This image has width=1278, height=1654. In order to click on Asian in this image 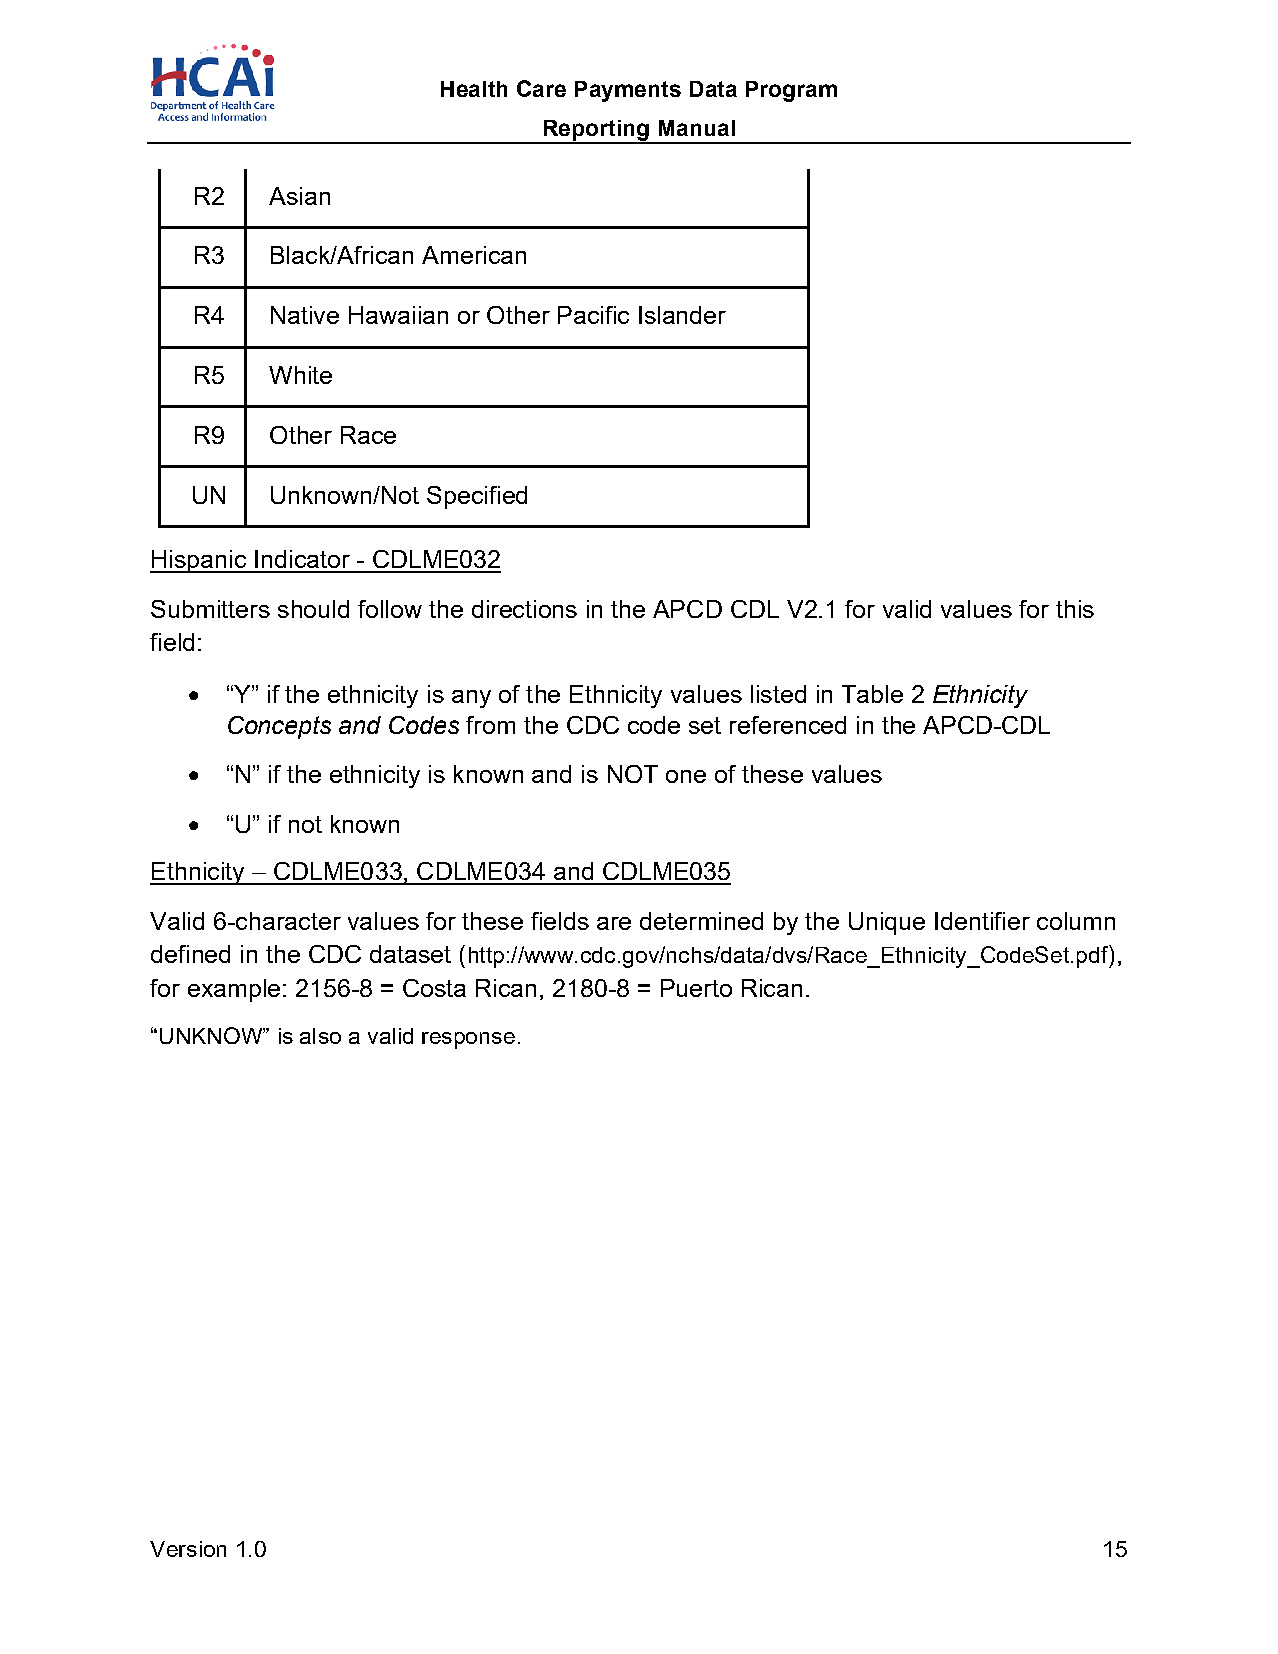, I will do `click(299, 196)`.
